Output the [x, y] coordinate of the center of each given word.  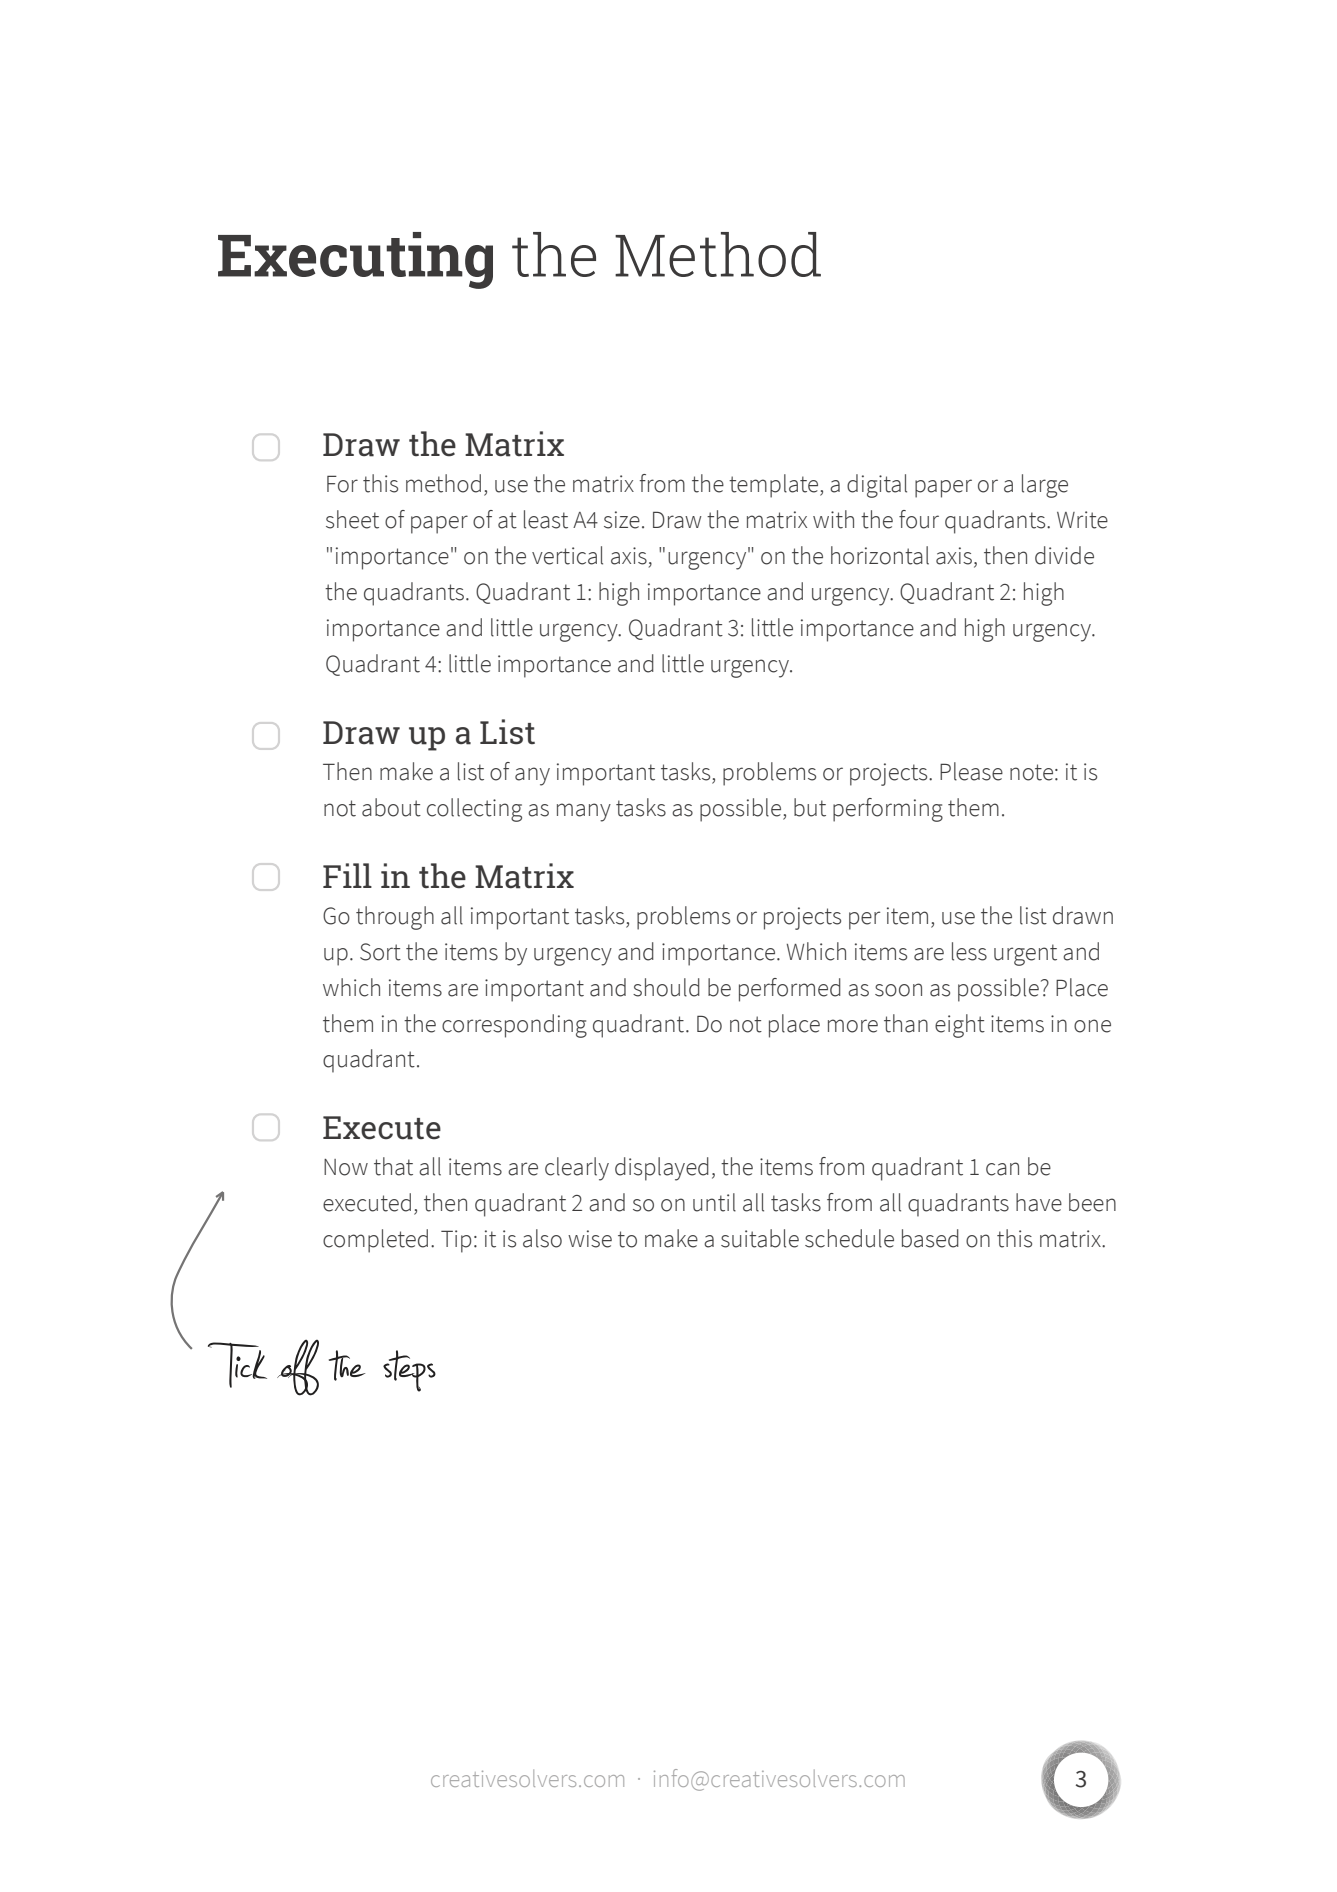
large [1045, 486]
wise [590, 1239]
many [584, 812]
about [391, 807]
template [775, 486]
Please [971, 771]
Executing [355, 260]
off [298, 1367]
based [930, 1238]
